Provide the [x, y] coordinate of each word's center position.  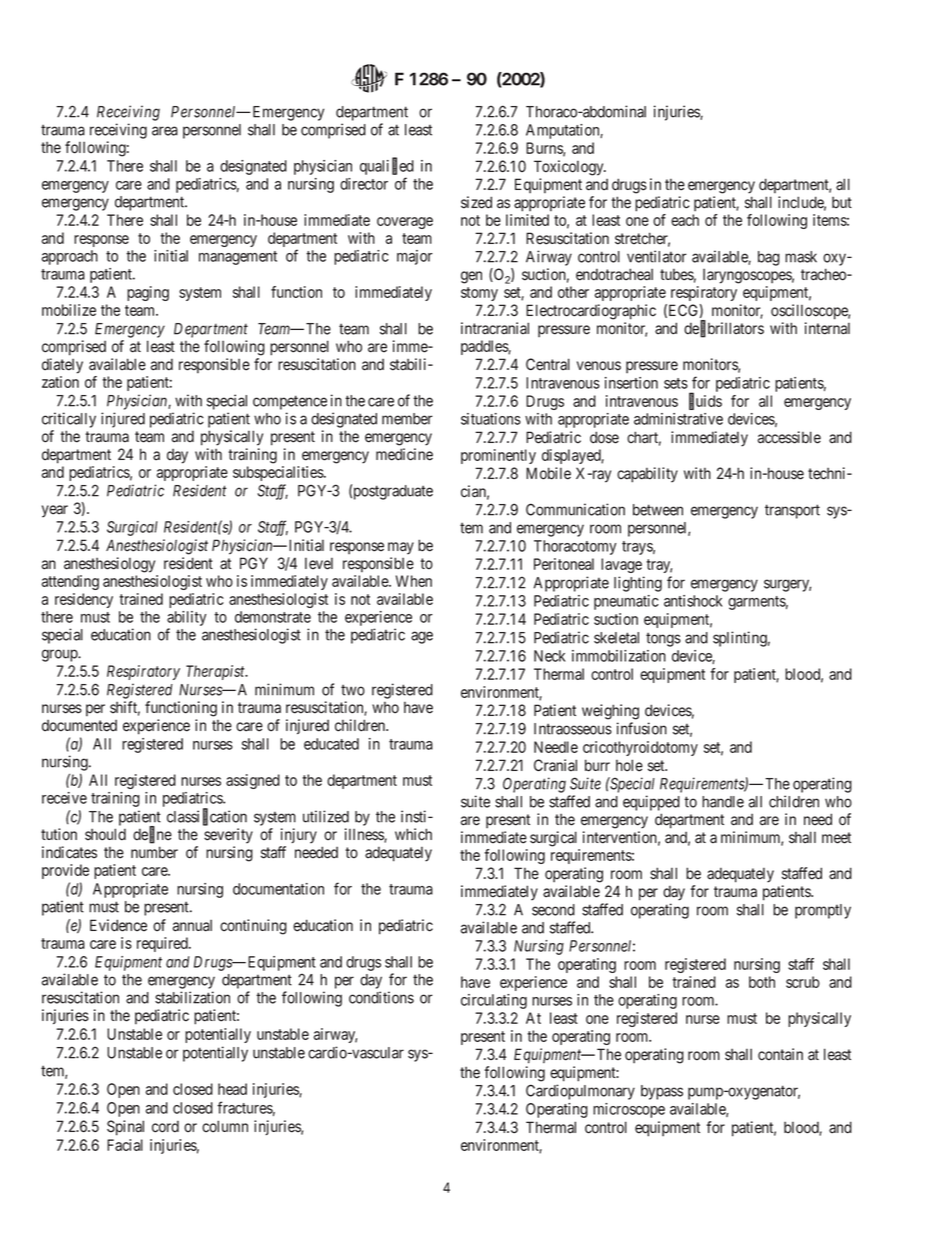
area [165, 131]
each [685, 220]
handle [723, 802]
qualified [387, 168]
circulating [494, 1001]
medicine [404, 454]
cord [165, 1127]
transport [792, 511]
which [413, 834]
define [152, 835]
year [55, 511]
